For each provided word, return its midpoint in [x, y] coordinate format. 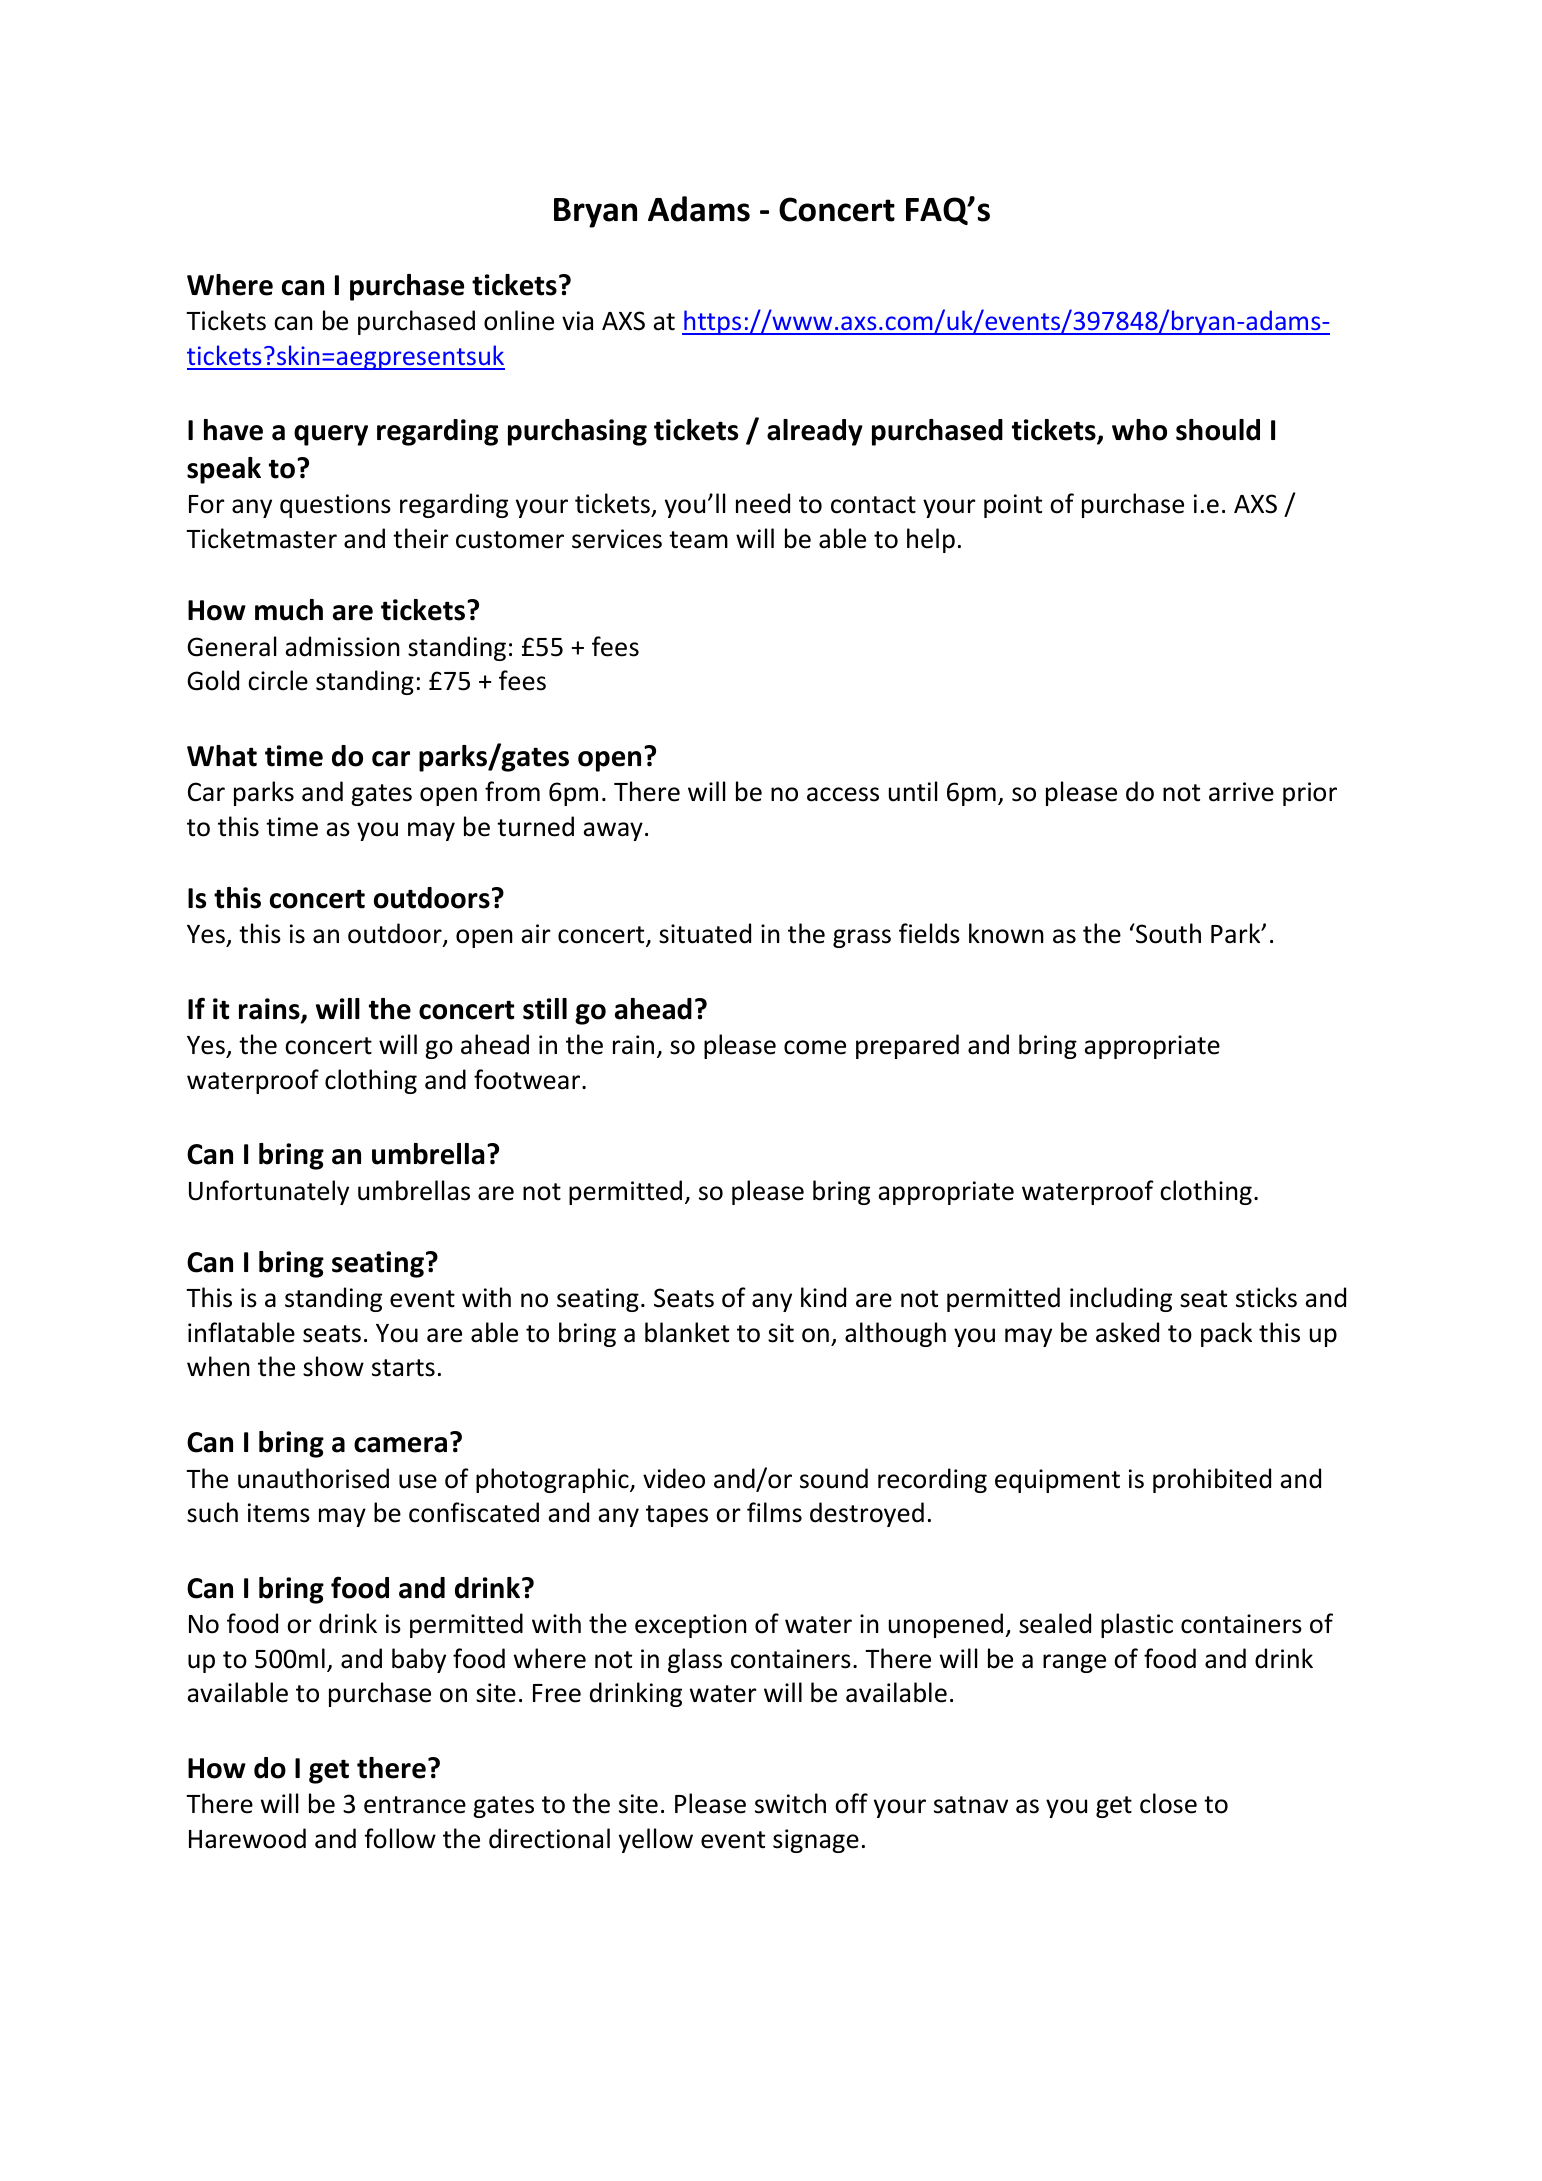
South [1167, 933]
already [815, 432]
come [815, 1047]
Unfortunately [269, 1192]
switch [790, 1803]
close [1168, 1803]
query [331, 435]
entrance [415, 1805]
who [1139, 430]
